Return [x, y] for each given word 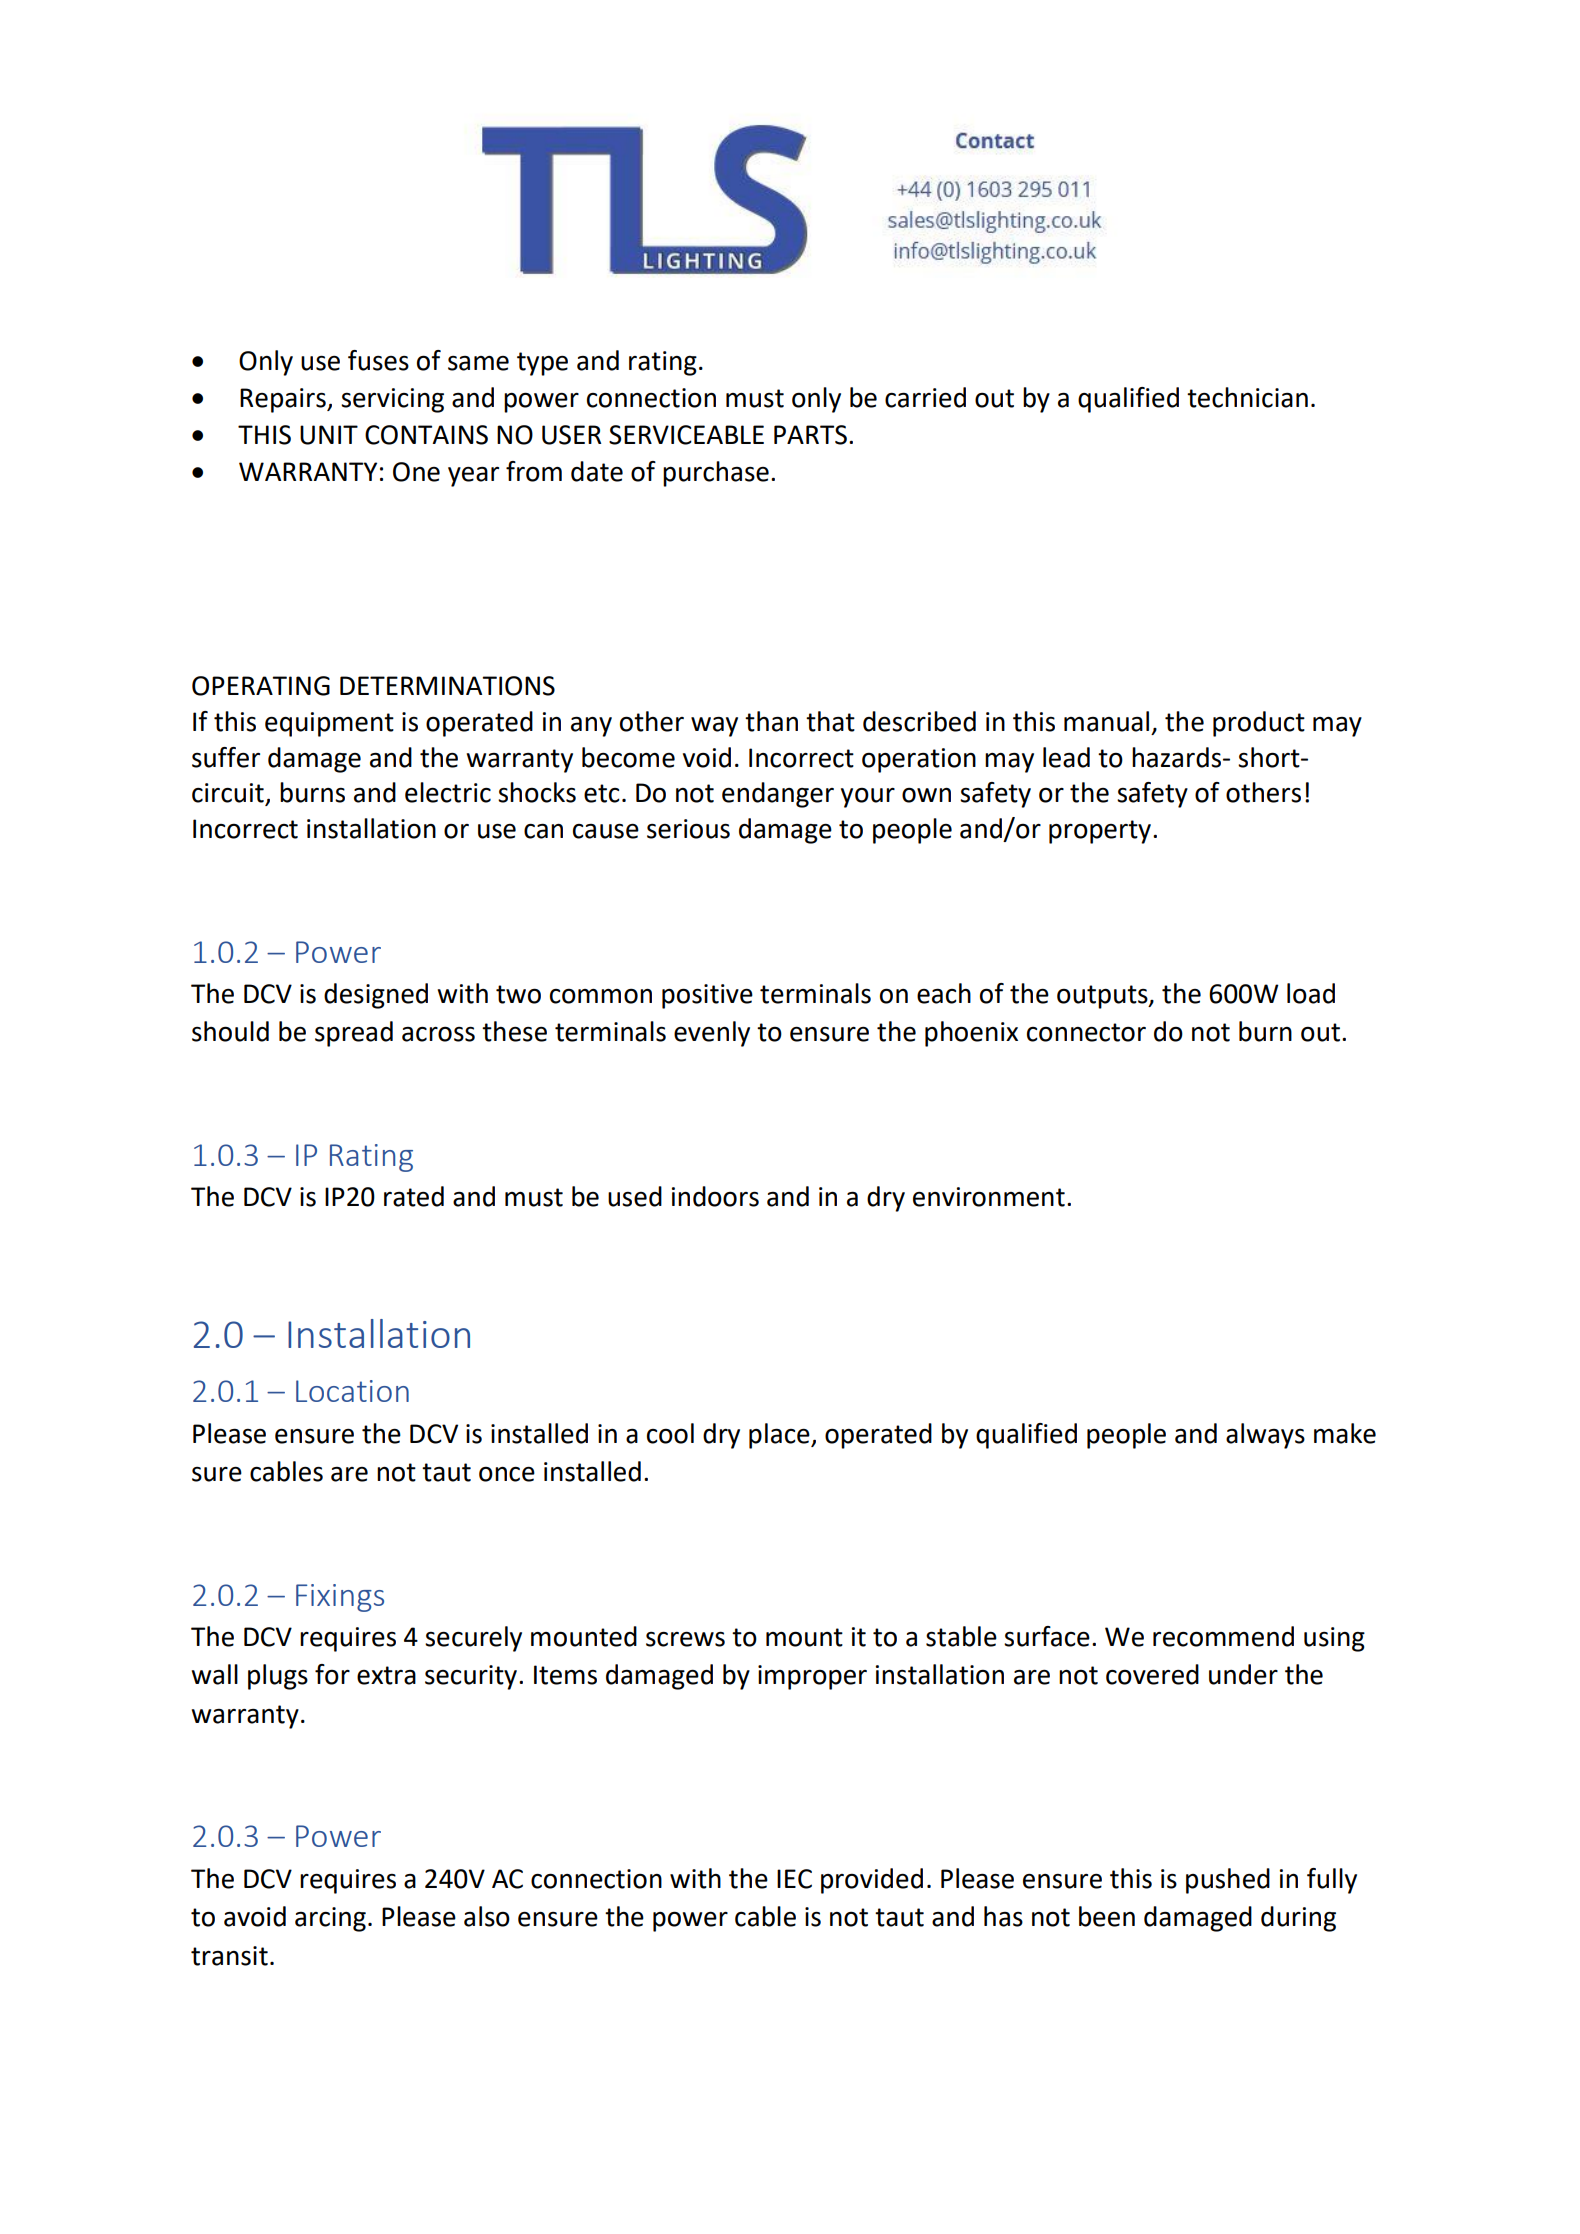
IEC [794, 1879]
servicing [392, 400]
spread [354, 1034]
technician [1247, 397]
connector [1086, 1032]
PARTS [810, 435]
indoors [715, 1196]
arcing [330, 1919]
